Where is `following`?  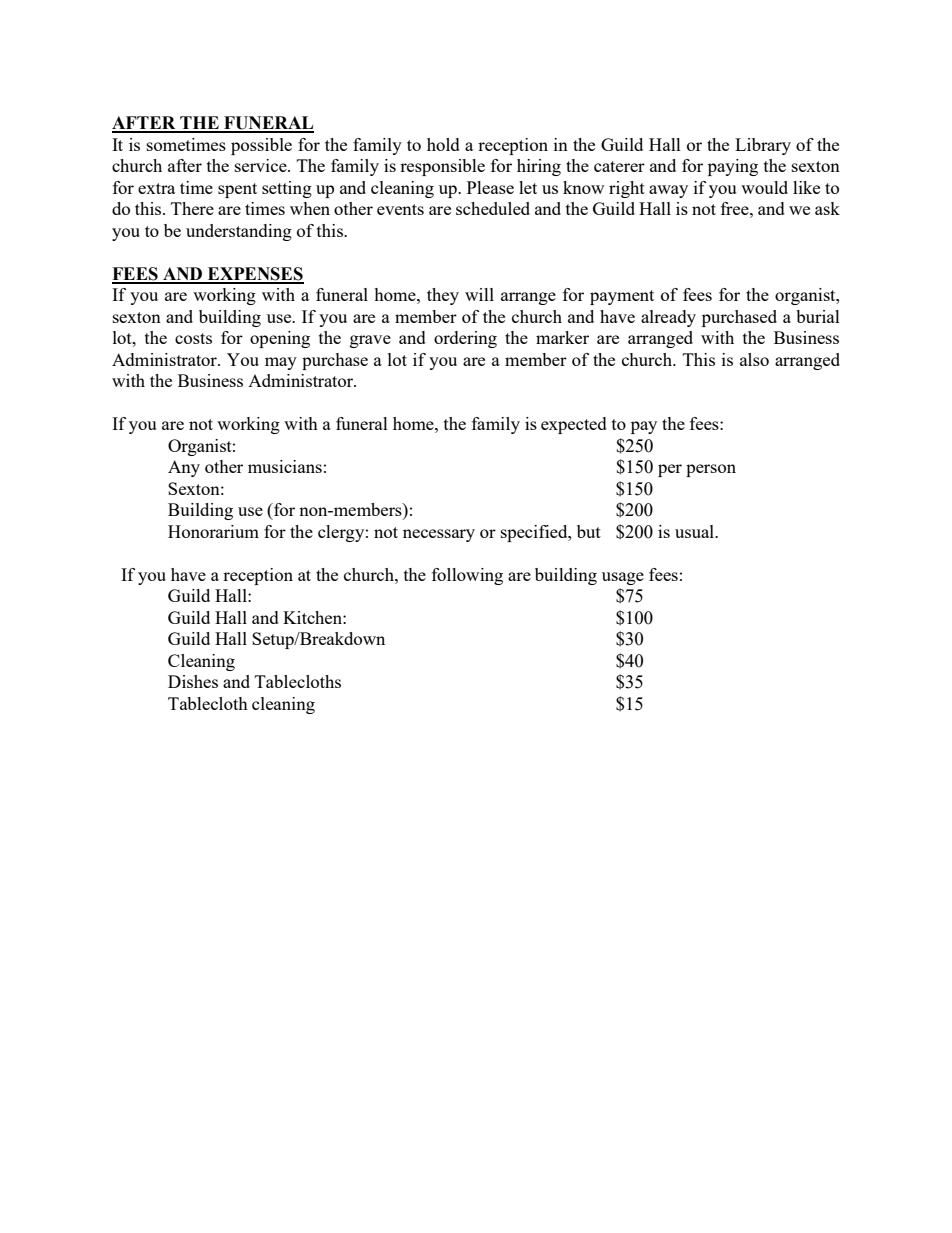 following is located at coordinates (467, 576).
